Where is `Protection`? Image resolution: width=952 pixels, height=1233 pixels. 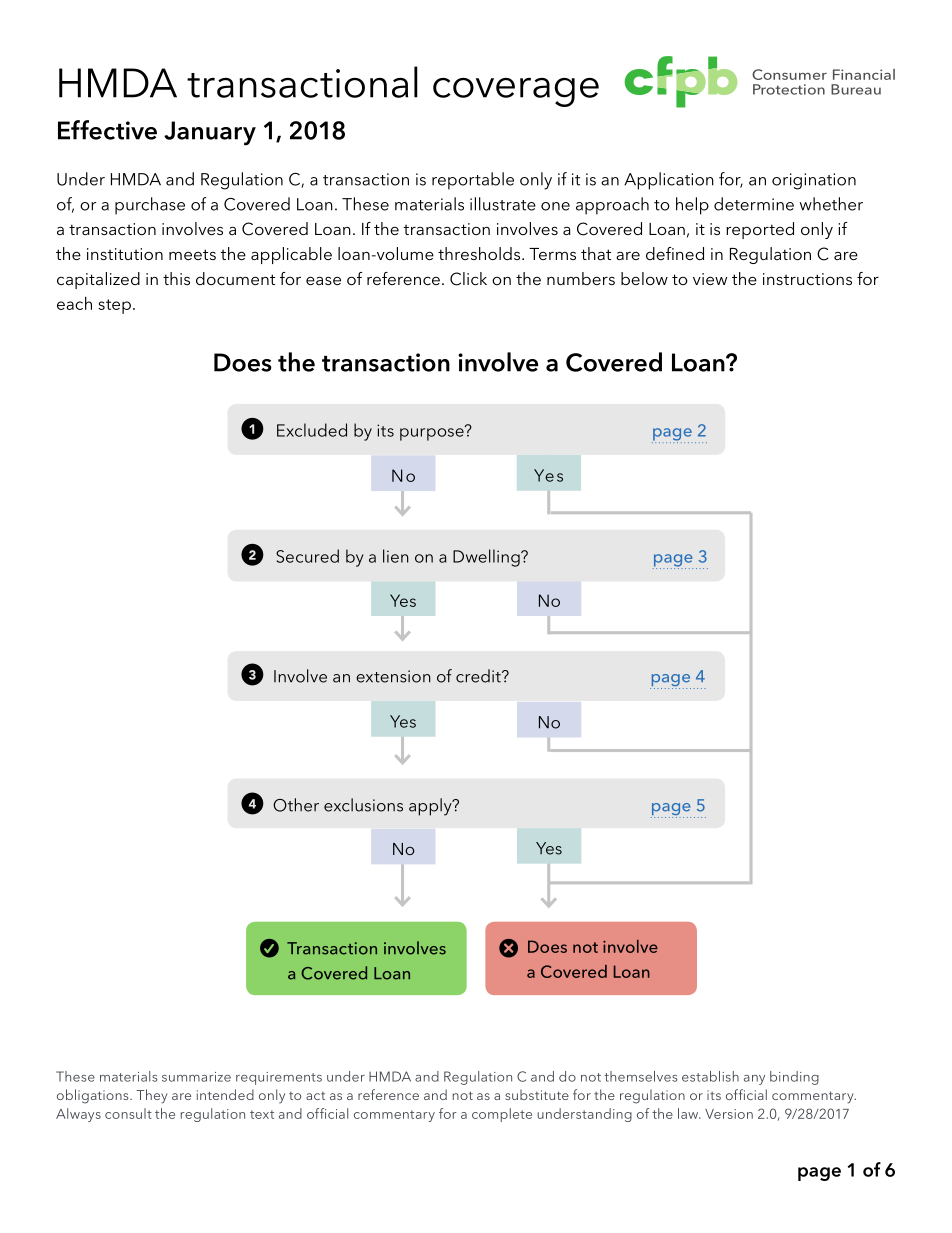
Protection is located at coordinates (789, 89).
